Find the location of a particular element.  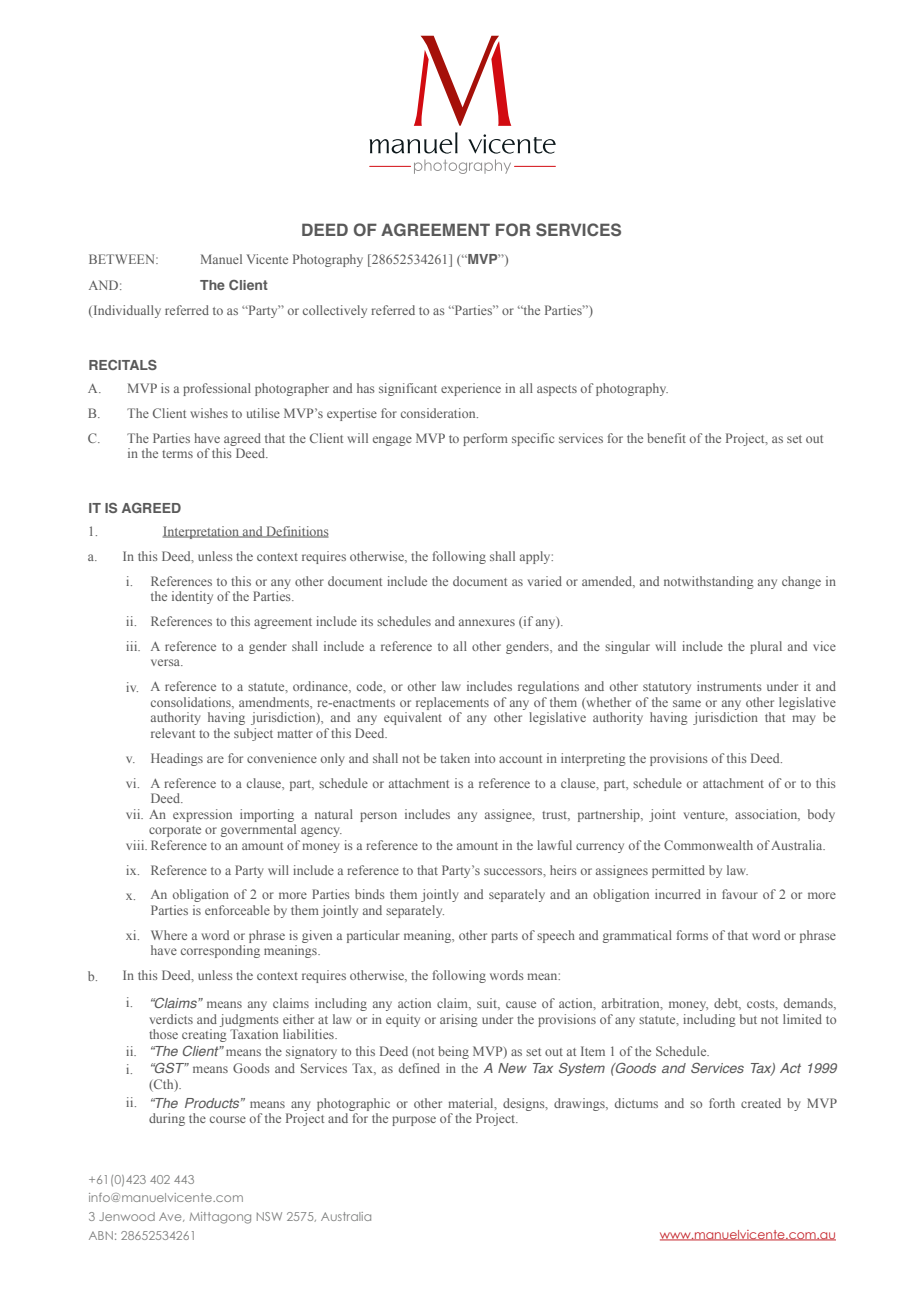

Where is located at coordinates (169, 935).
